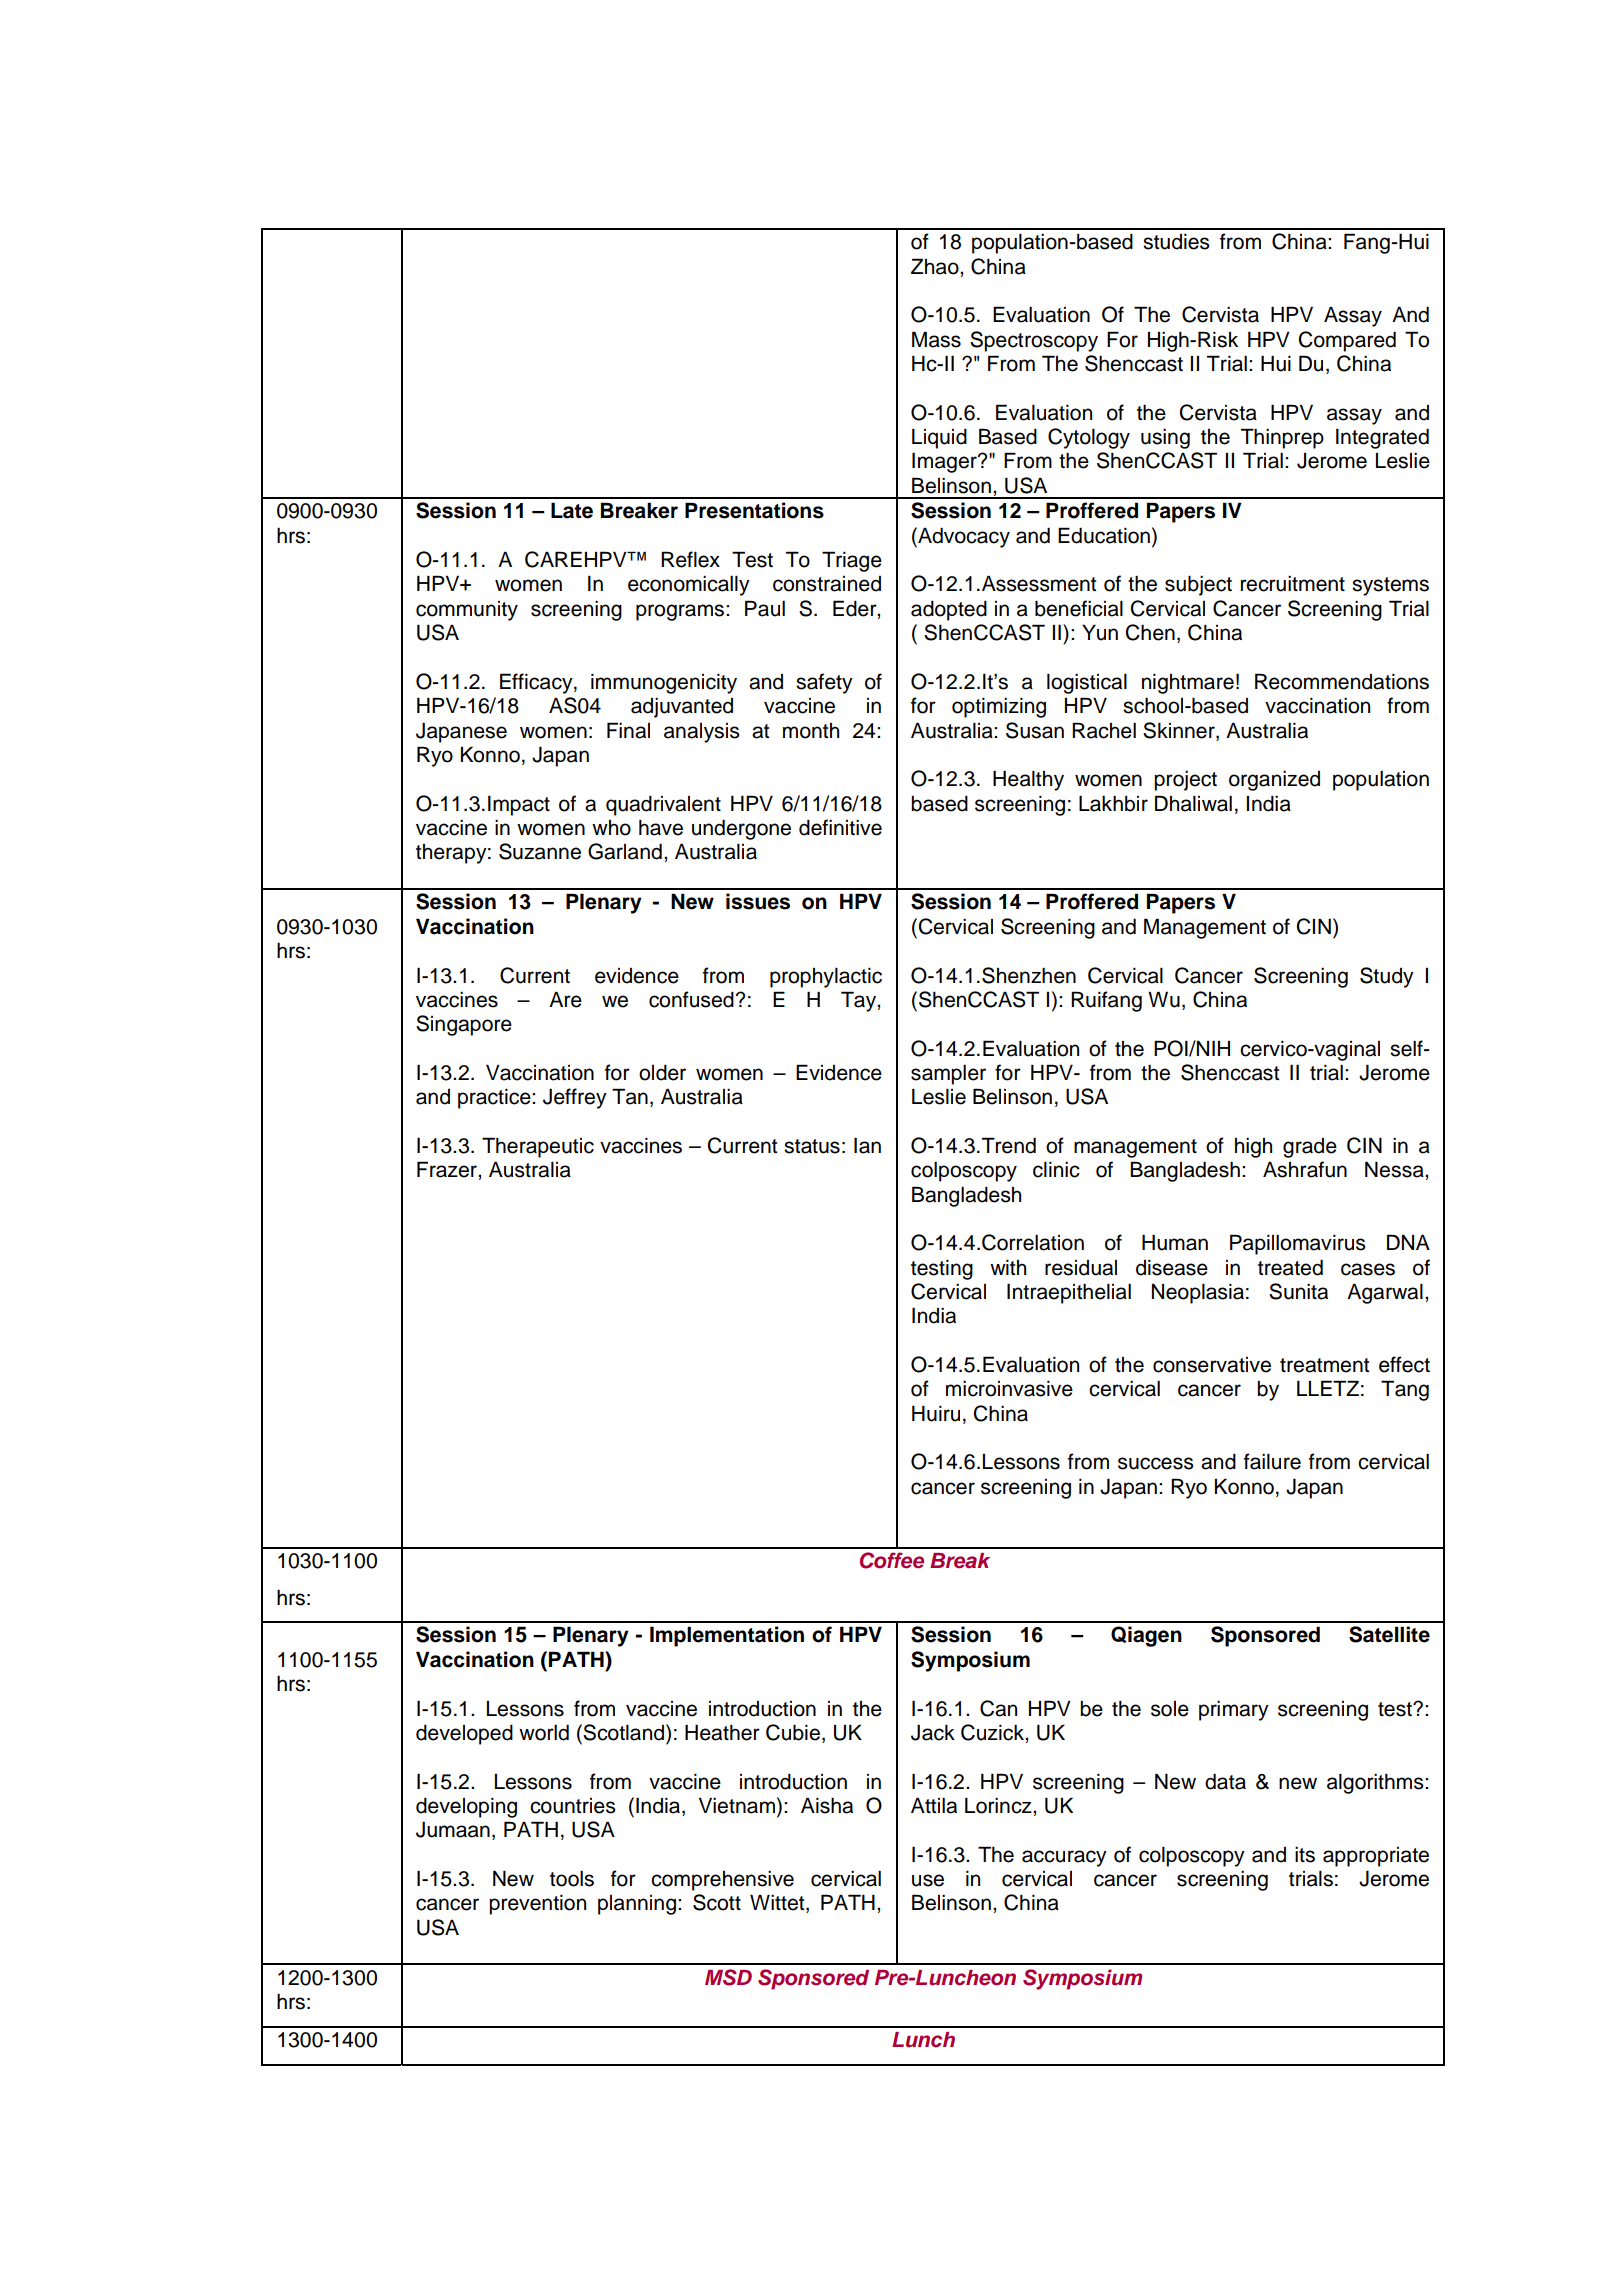  I want to click on prevention, so click(537, 1905).
